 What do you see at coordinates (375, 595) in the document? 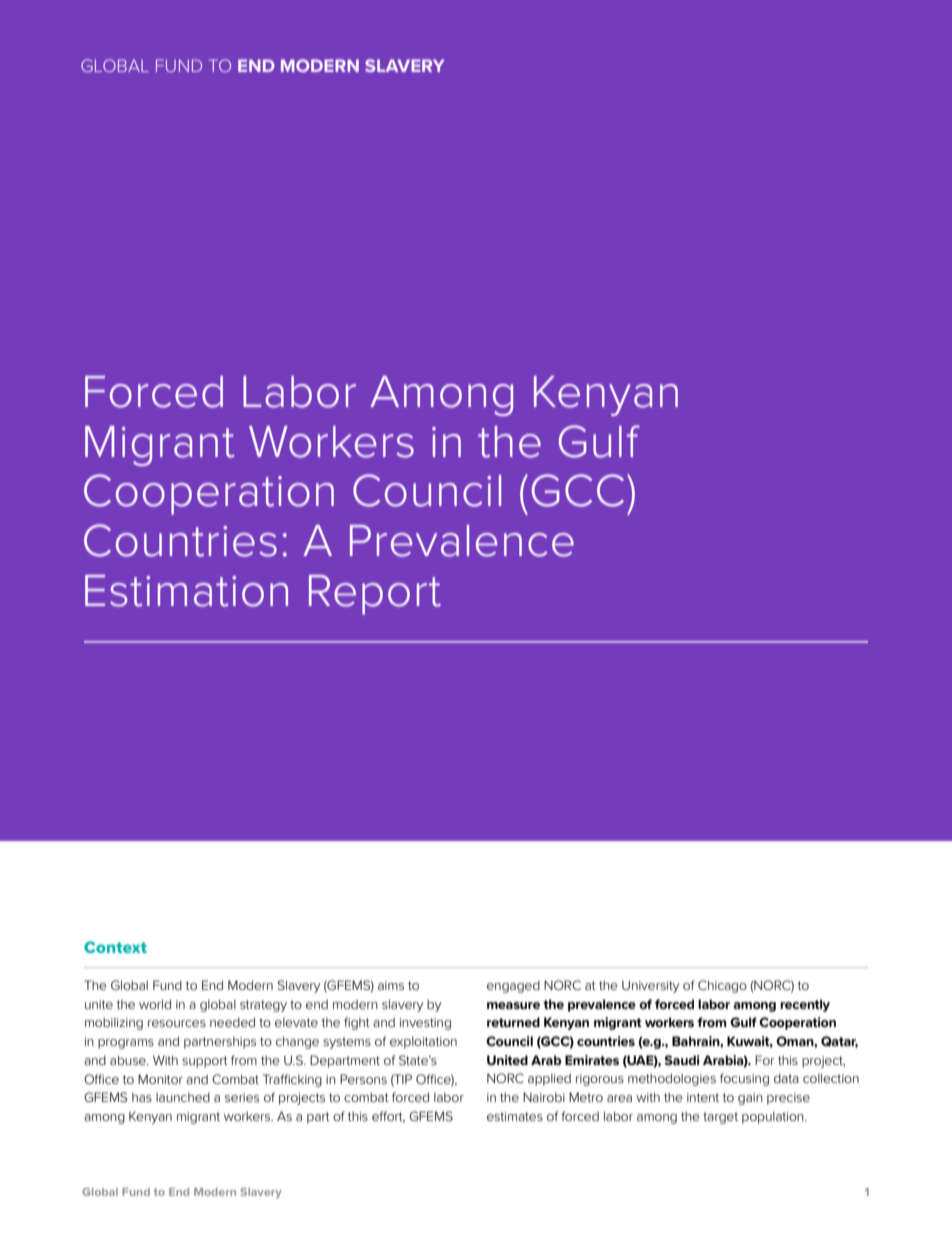
I see `Report` at bounding box center [375, 595].
